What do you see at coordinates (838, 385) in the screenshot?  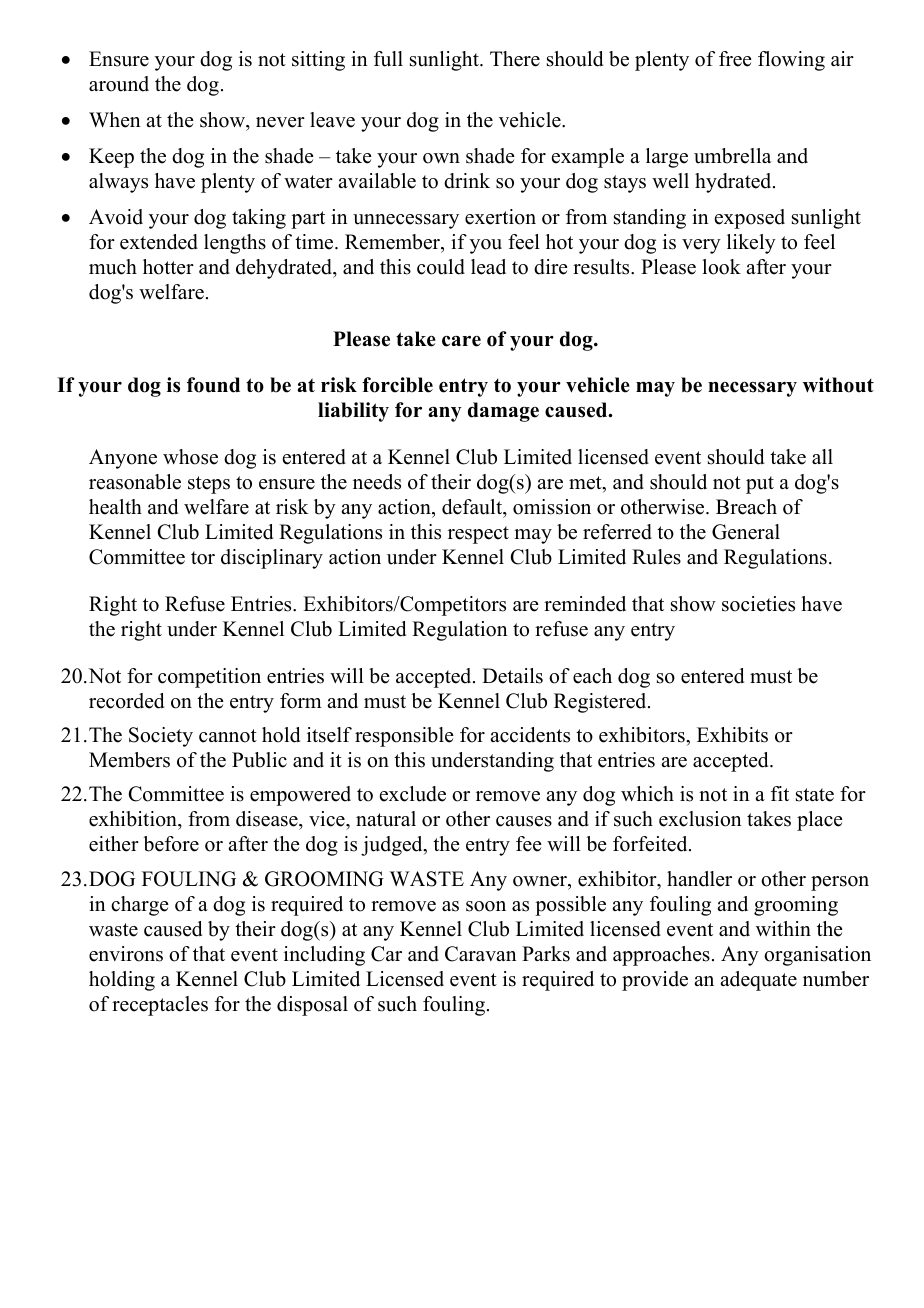 I see `without` at bounding box center [838, 385].
